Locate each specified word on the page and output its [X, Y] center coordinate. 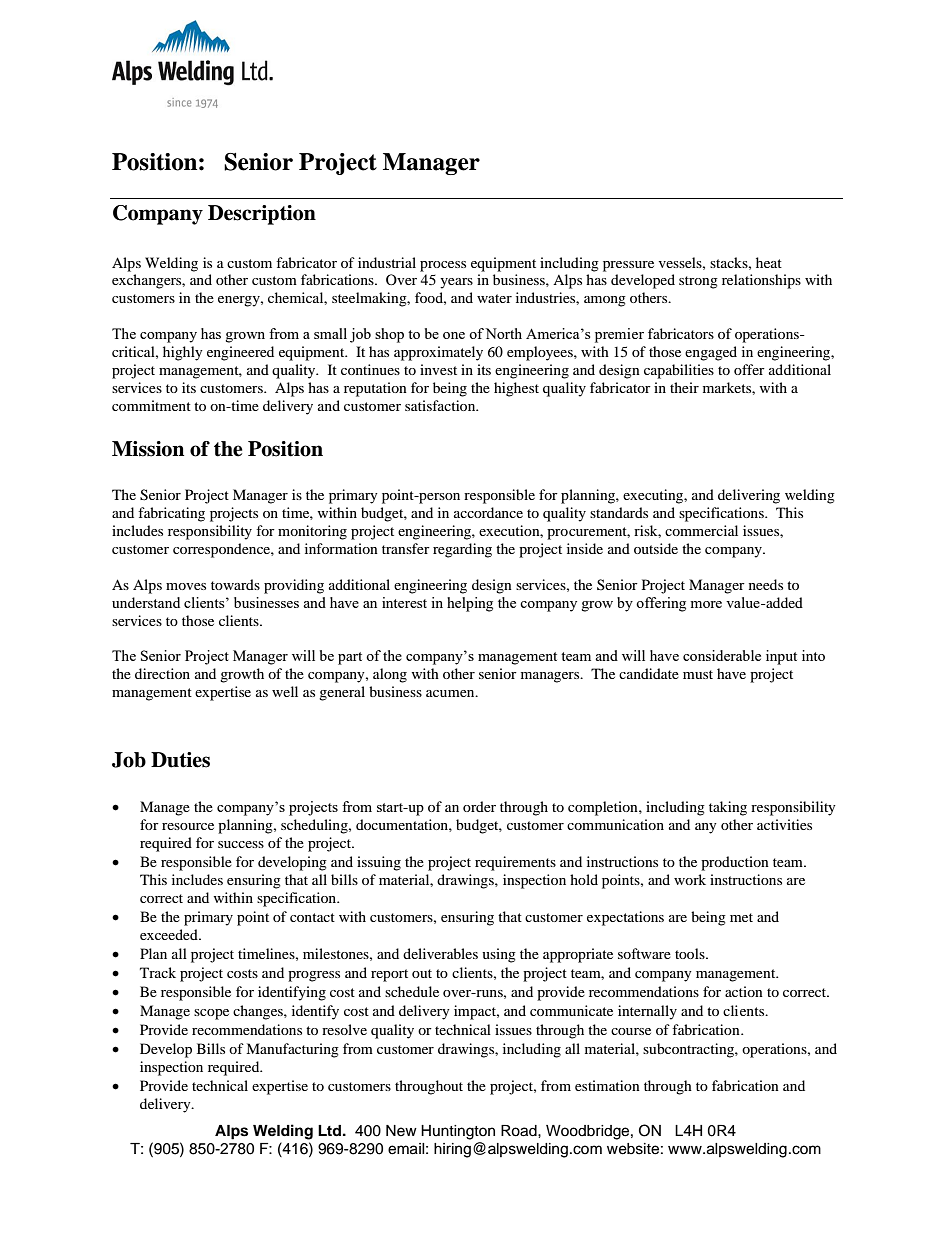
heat [769, 262]
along [390, 675]
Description [262, 215]
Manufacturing [292, 1050]
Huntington [458, 1132]
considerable [722, 655]
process [443, 266]
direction [162, 673]
